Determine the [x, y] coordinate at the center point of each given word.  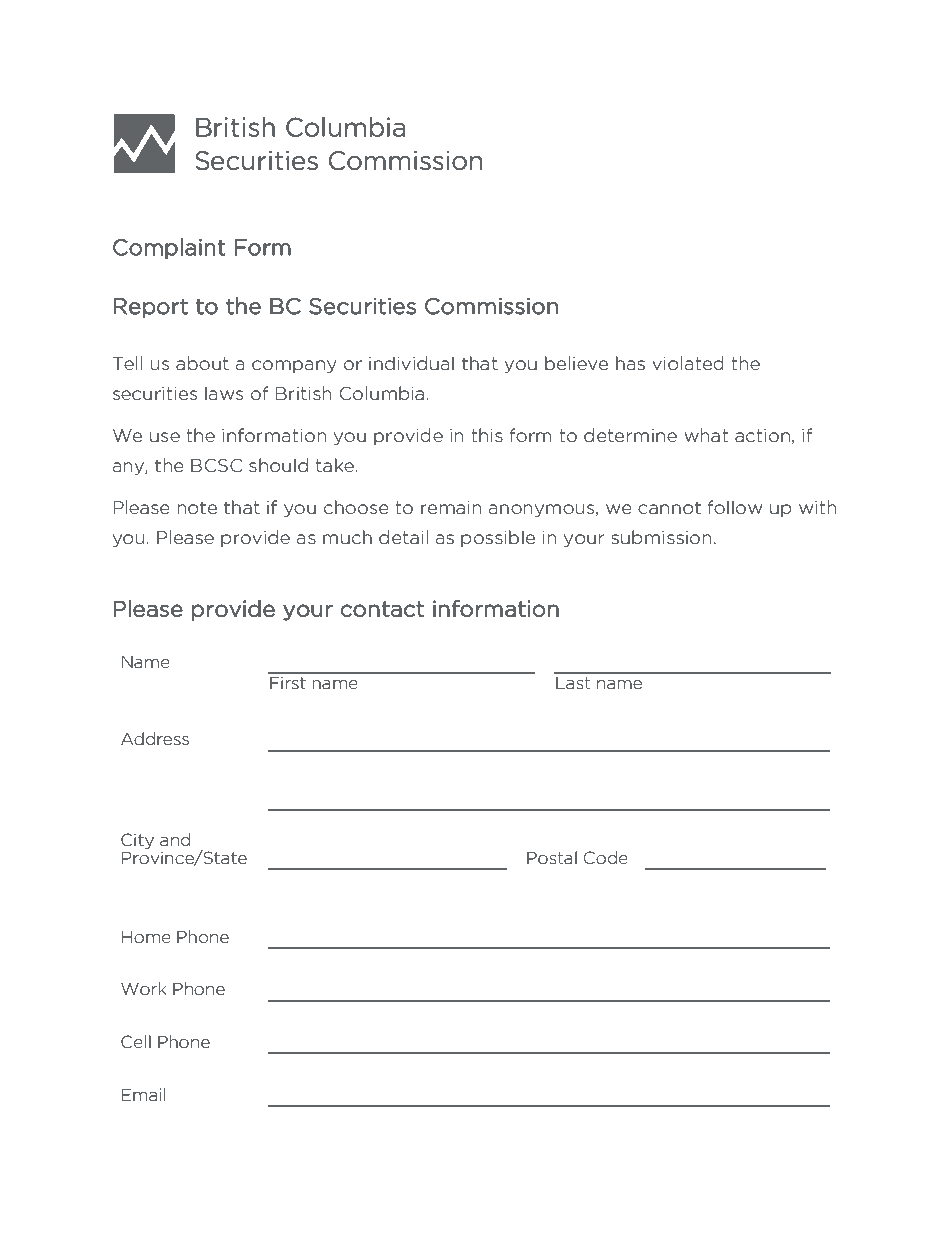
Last [573, 683]
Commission [491, 306]
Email [143, 1094]
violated [688, 363]
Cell [136, 1042]
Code [606, 857]
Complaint [169, 248]
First [288, 682]
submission [661, 537]
